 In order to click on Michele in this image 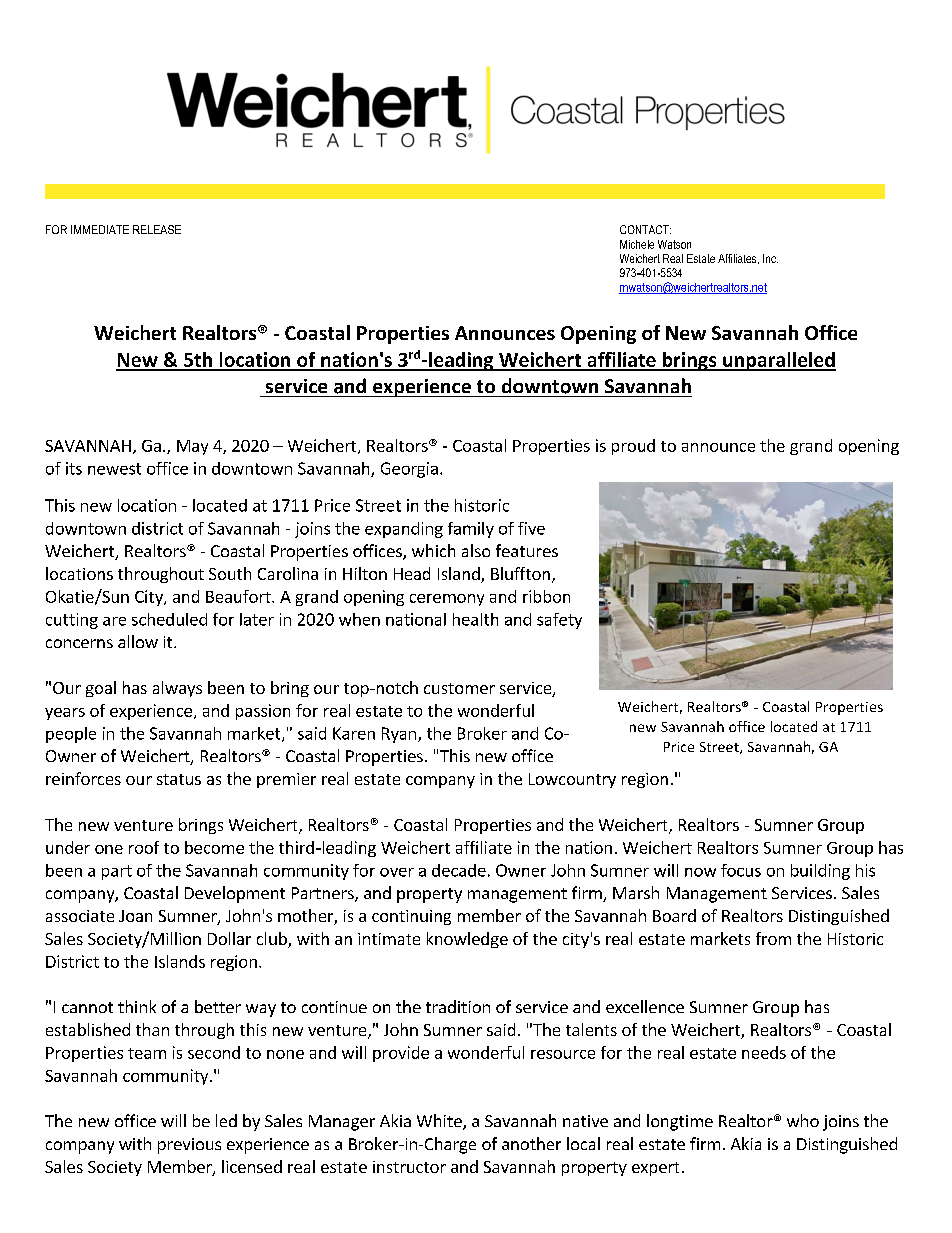, I will do `click(637, 244)`.
